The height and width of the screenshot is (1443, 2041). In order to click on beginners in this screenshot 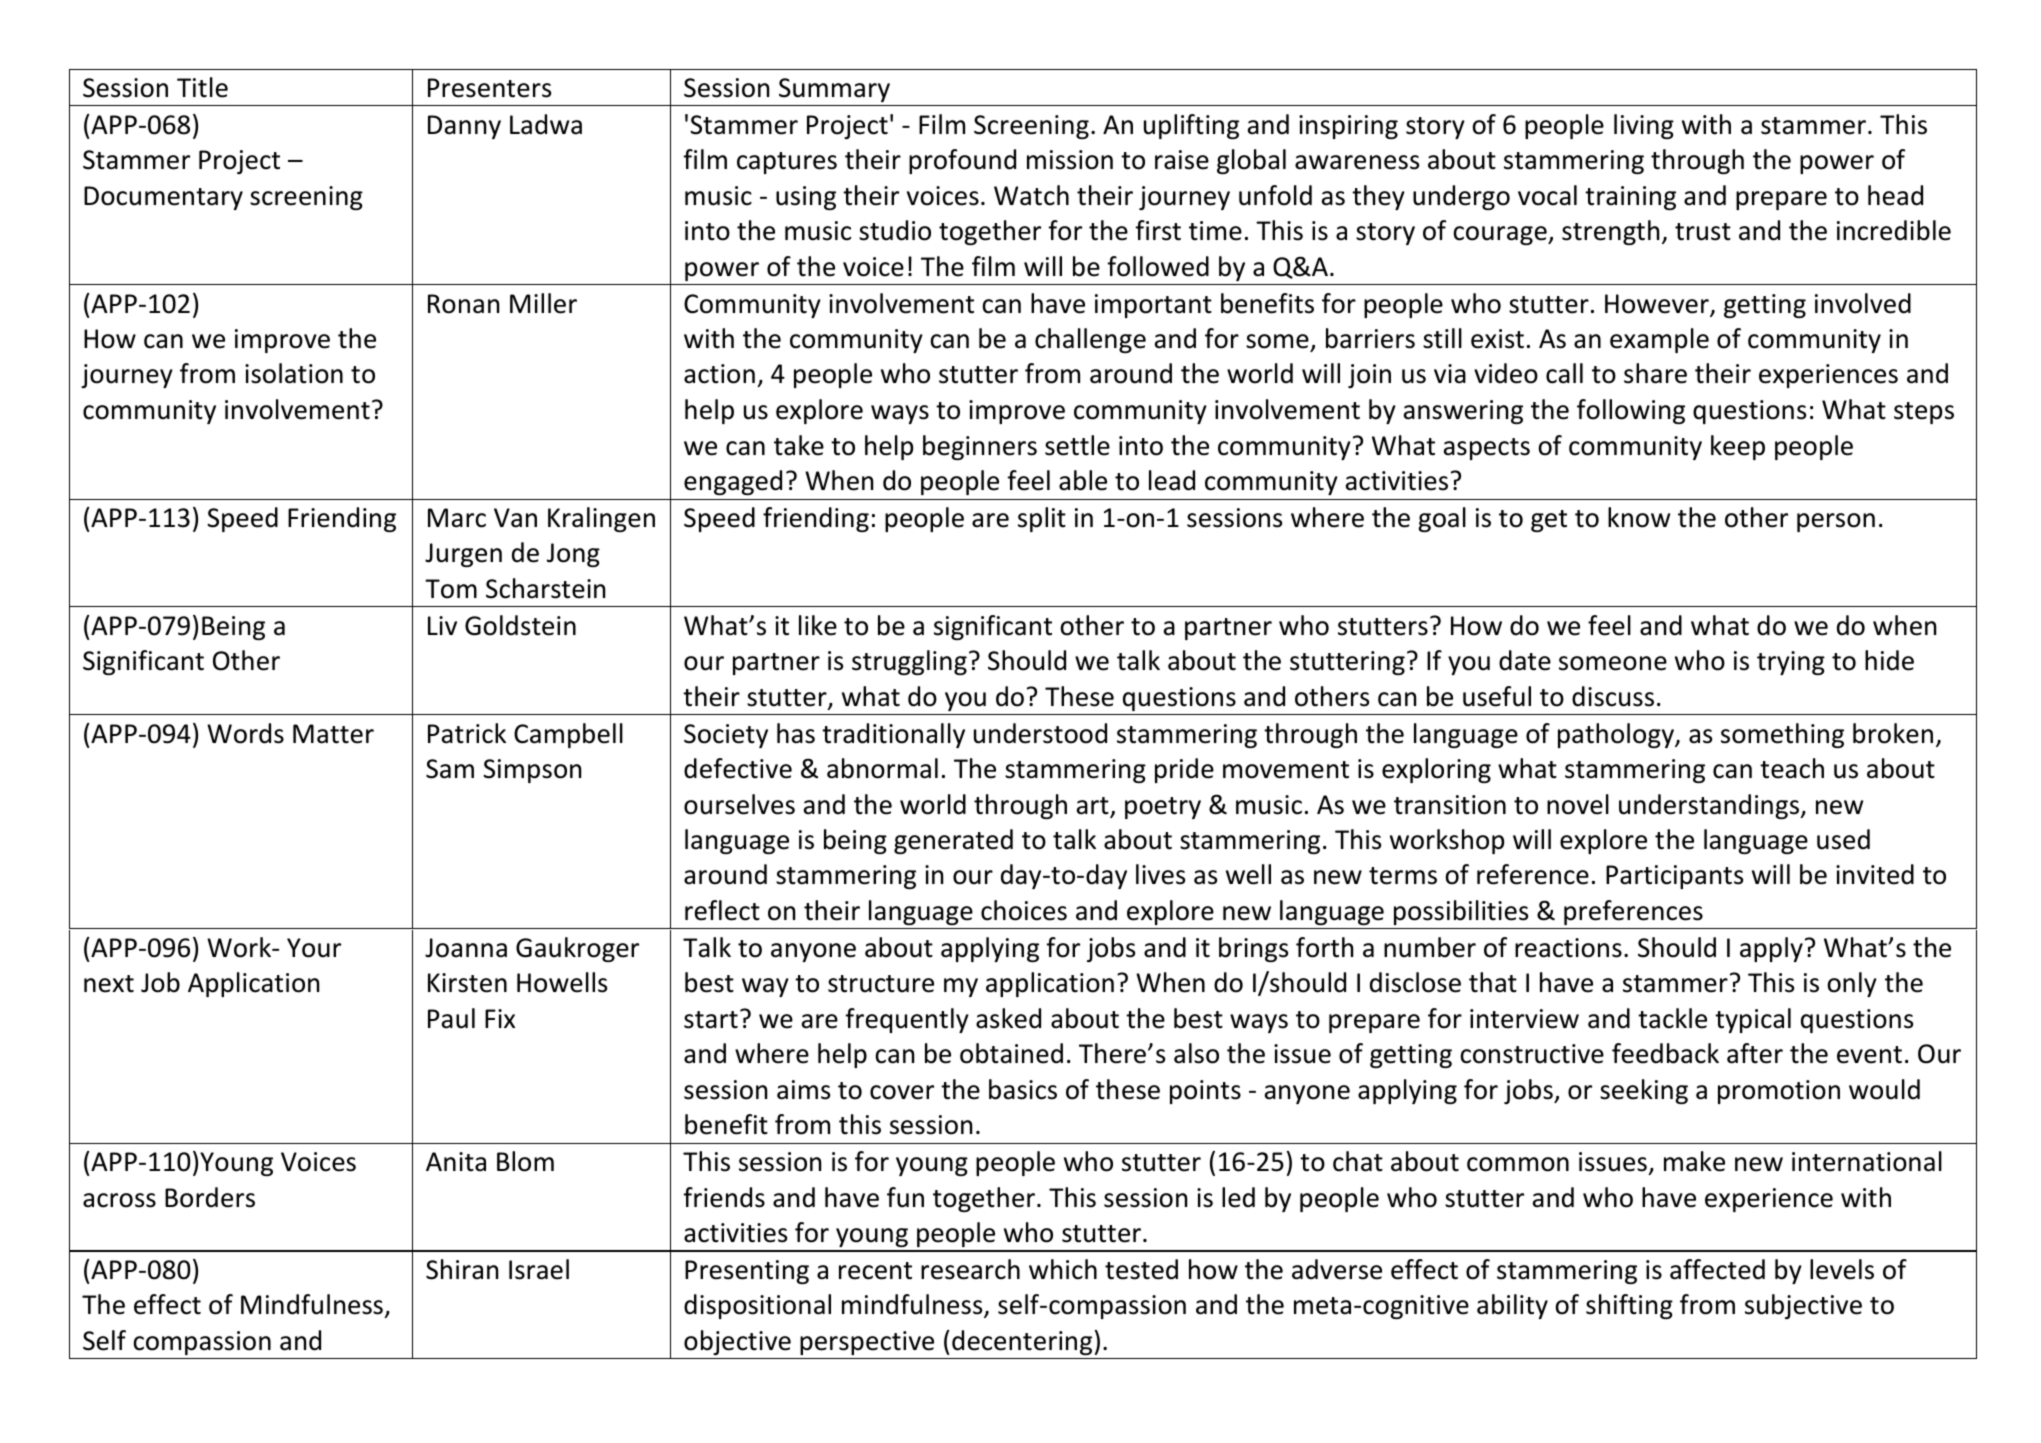, I will do `click(980, 447)`.
